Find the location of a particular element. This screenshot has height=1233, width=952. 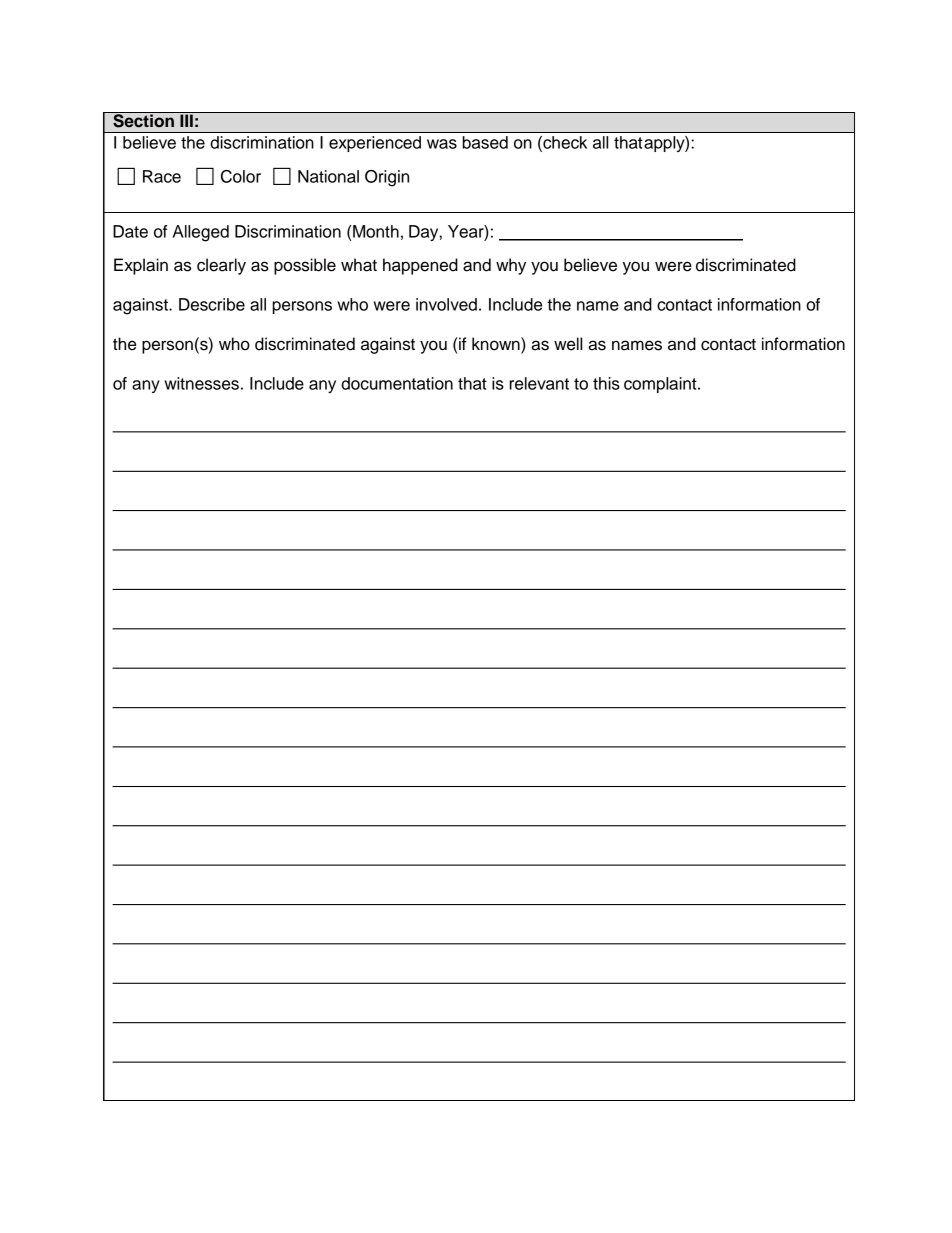

Describe is located at coordinates (212, 304).
